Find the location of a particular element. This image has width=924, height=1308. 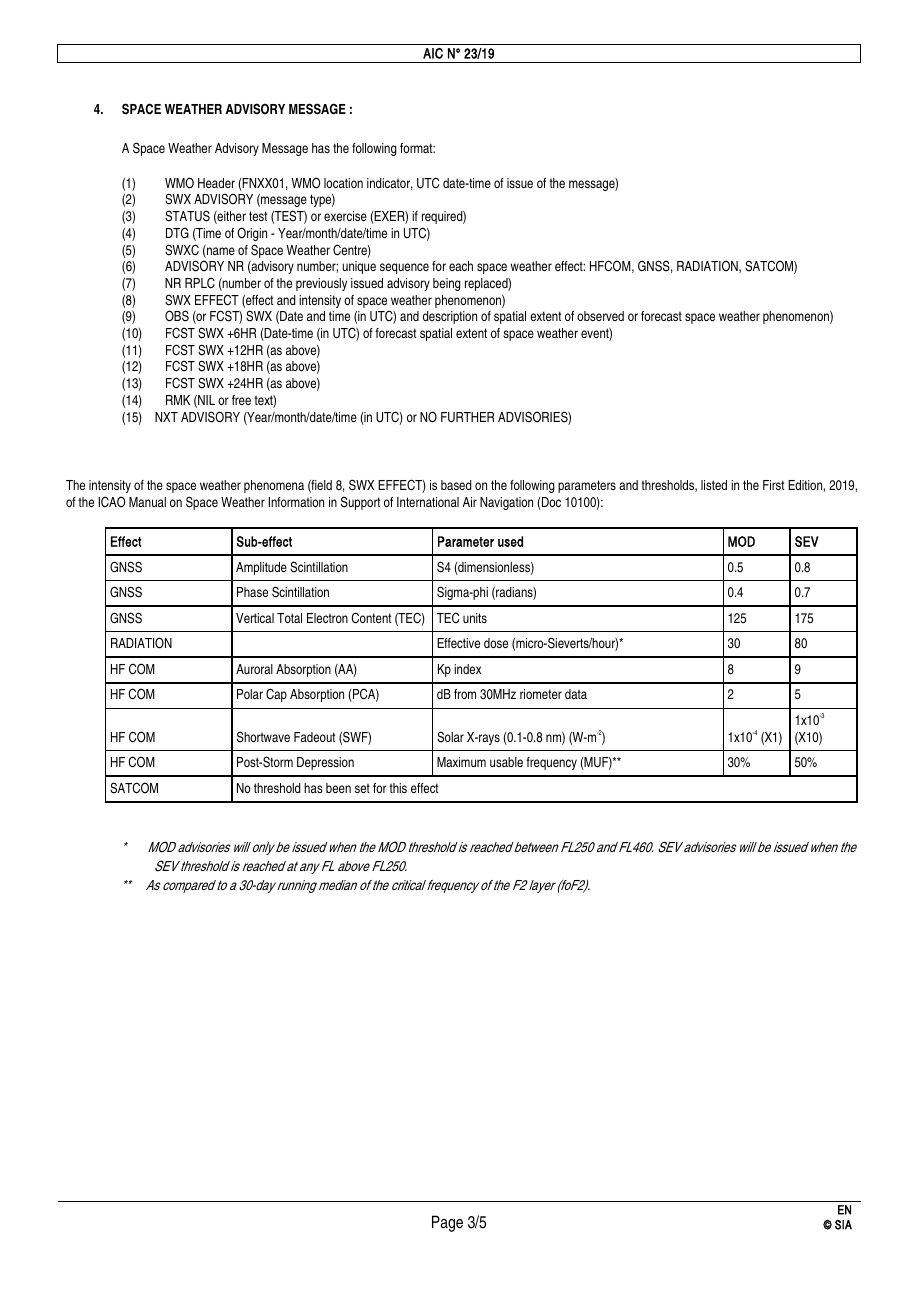

Page is located at coordinates (447, 1223).
